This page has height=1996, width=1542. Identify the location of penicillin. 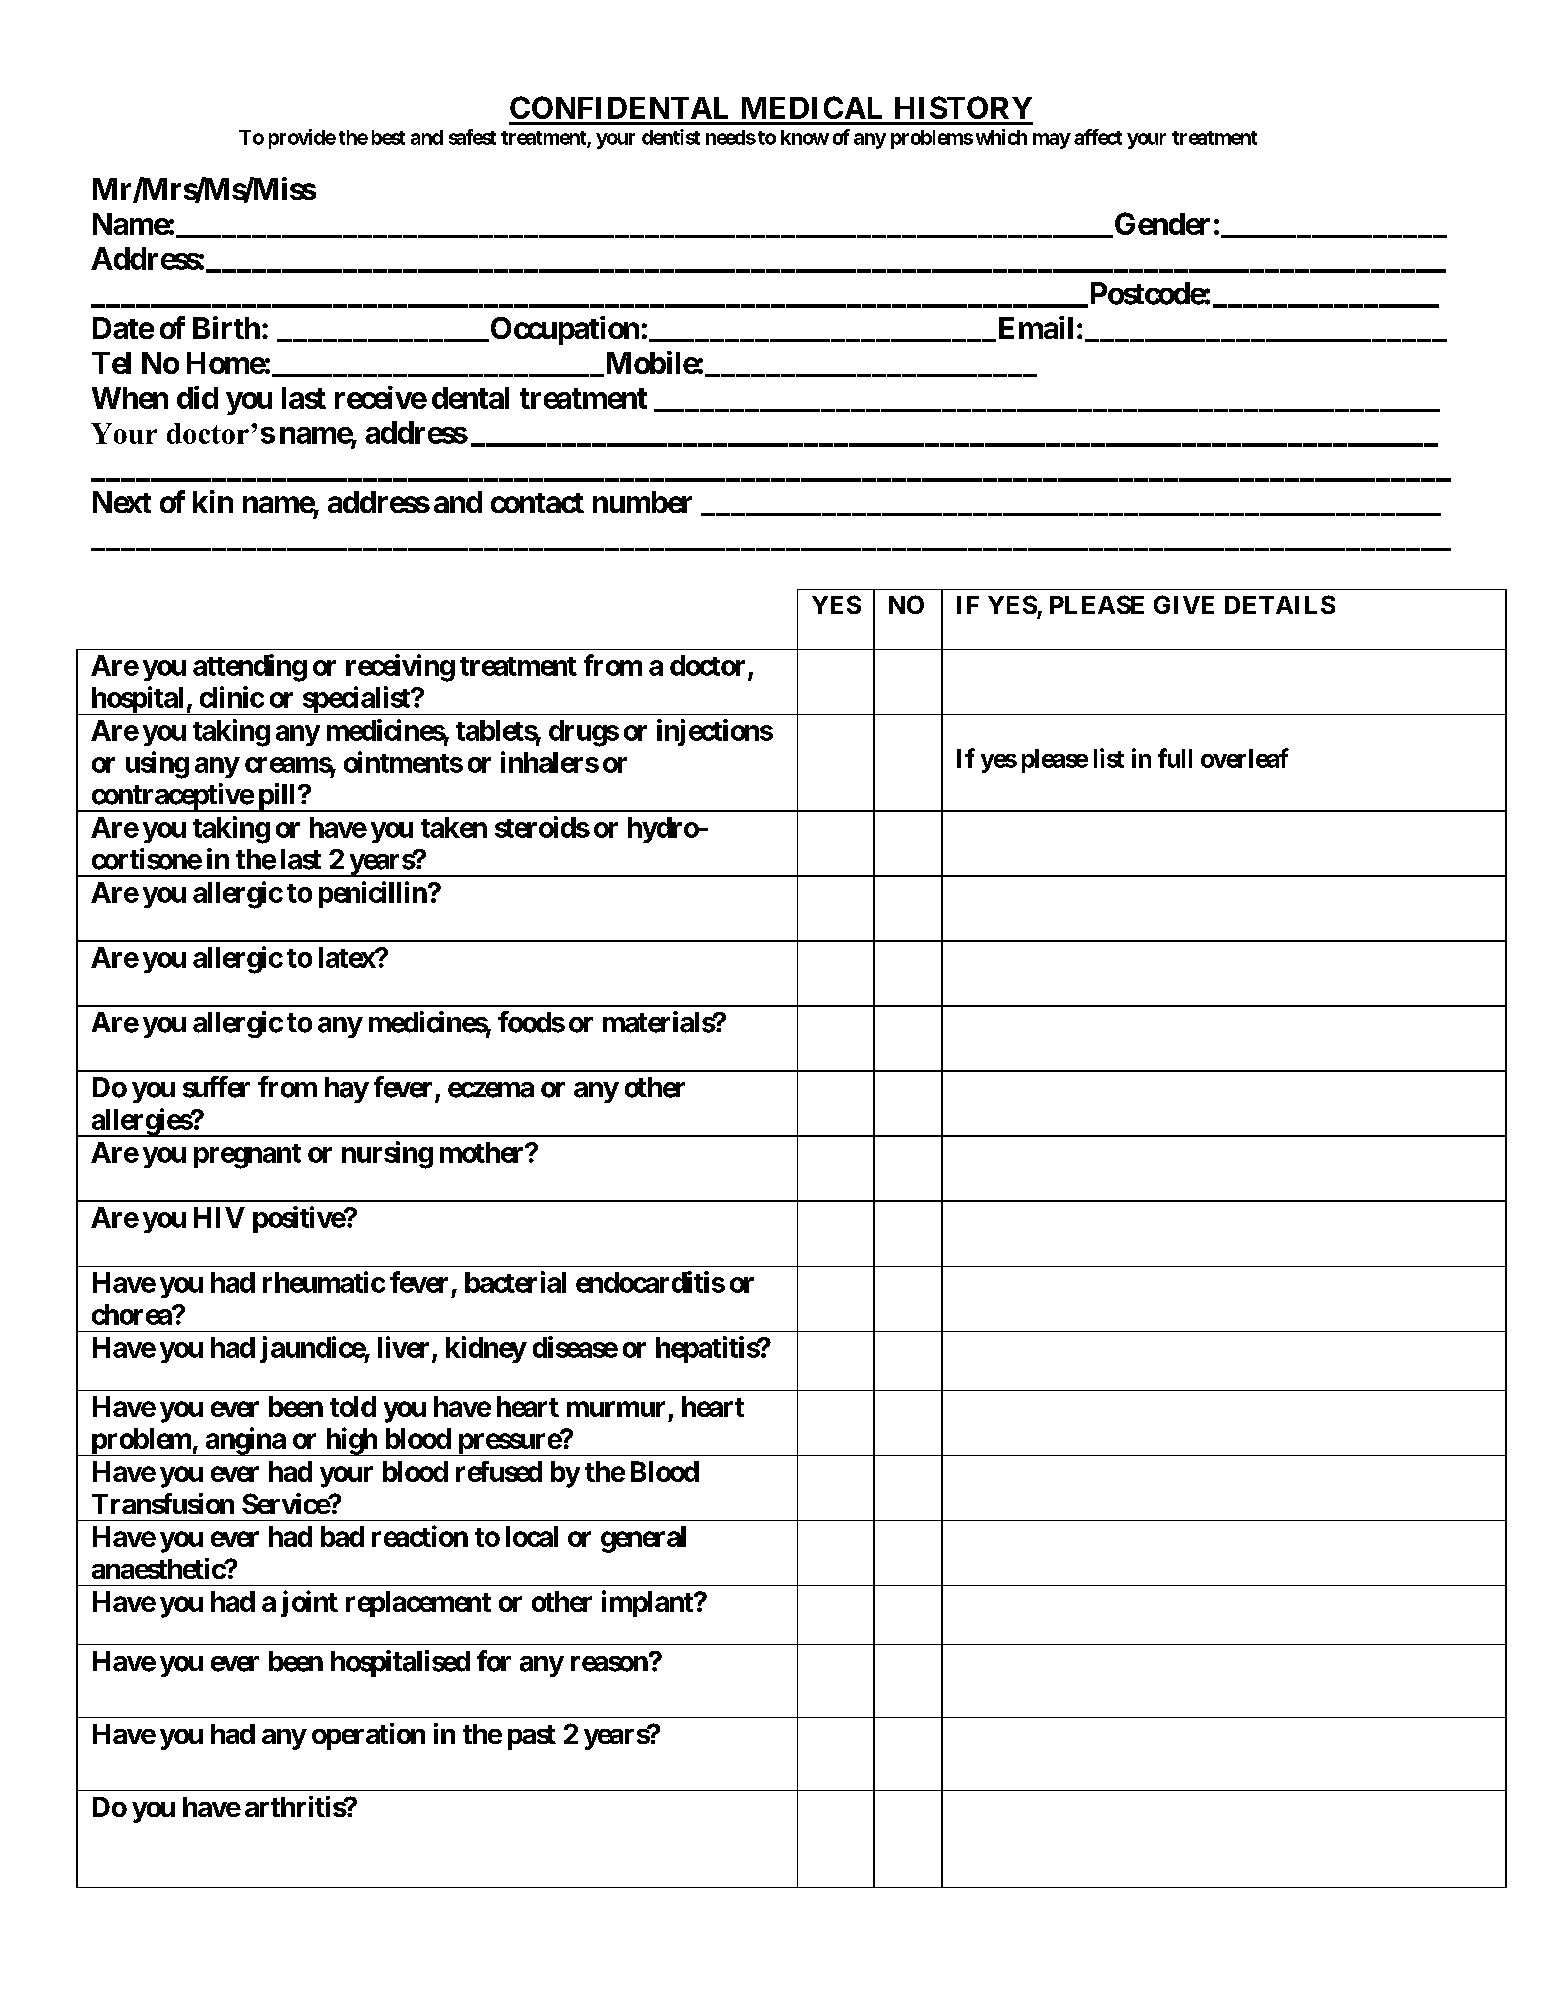
(374, 894).
